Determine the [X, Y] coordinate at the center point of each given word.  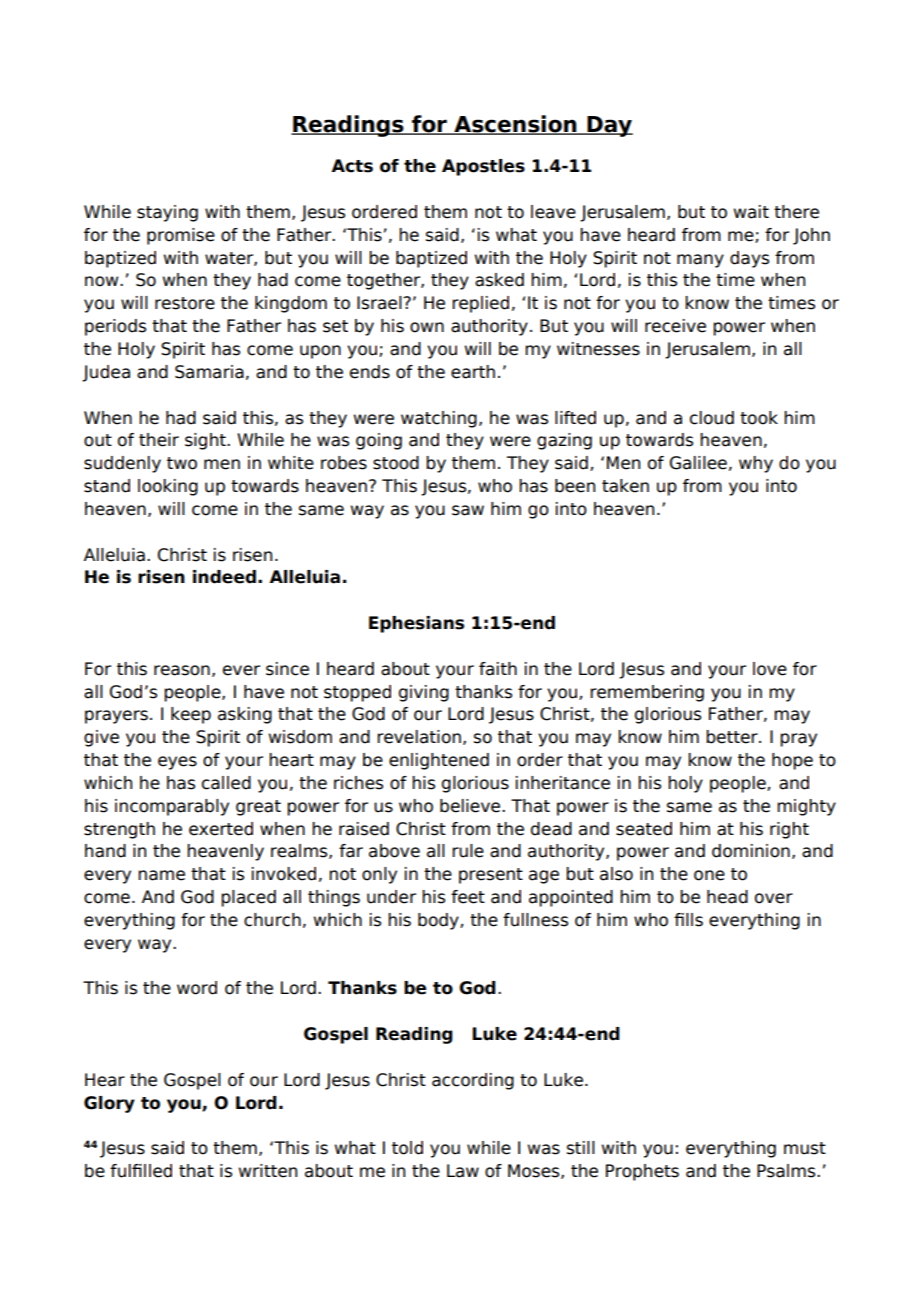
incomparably [172, 807]
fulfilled [141, 1171]
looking [168, 487]
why [756, 464]
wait [751, 212]
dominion [751, 851]
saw [468, 510]
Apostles [483, 167]
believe [471, 806]
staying [167, 213]
